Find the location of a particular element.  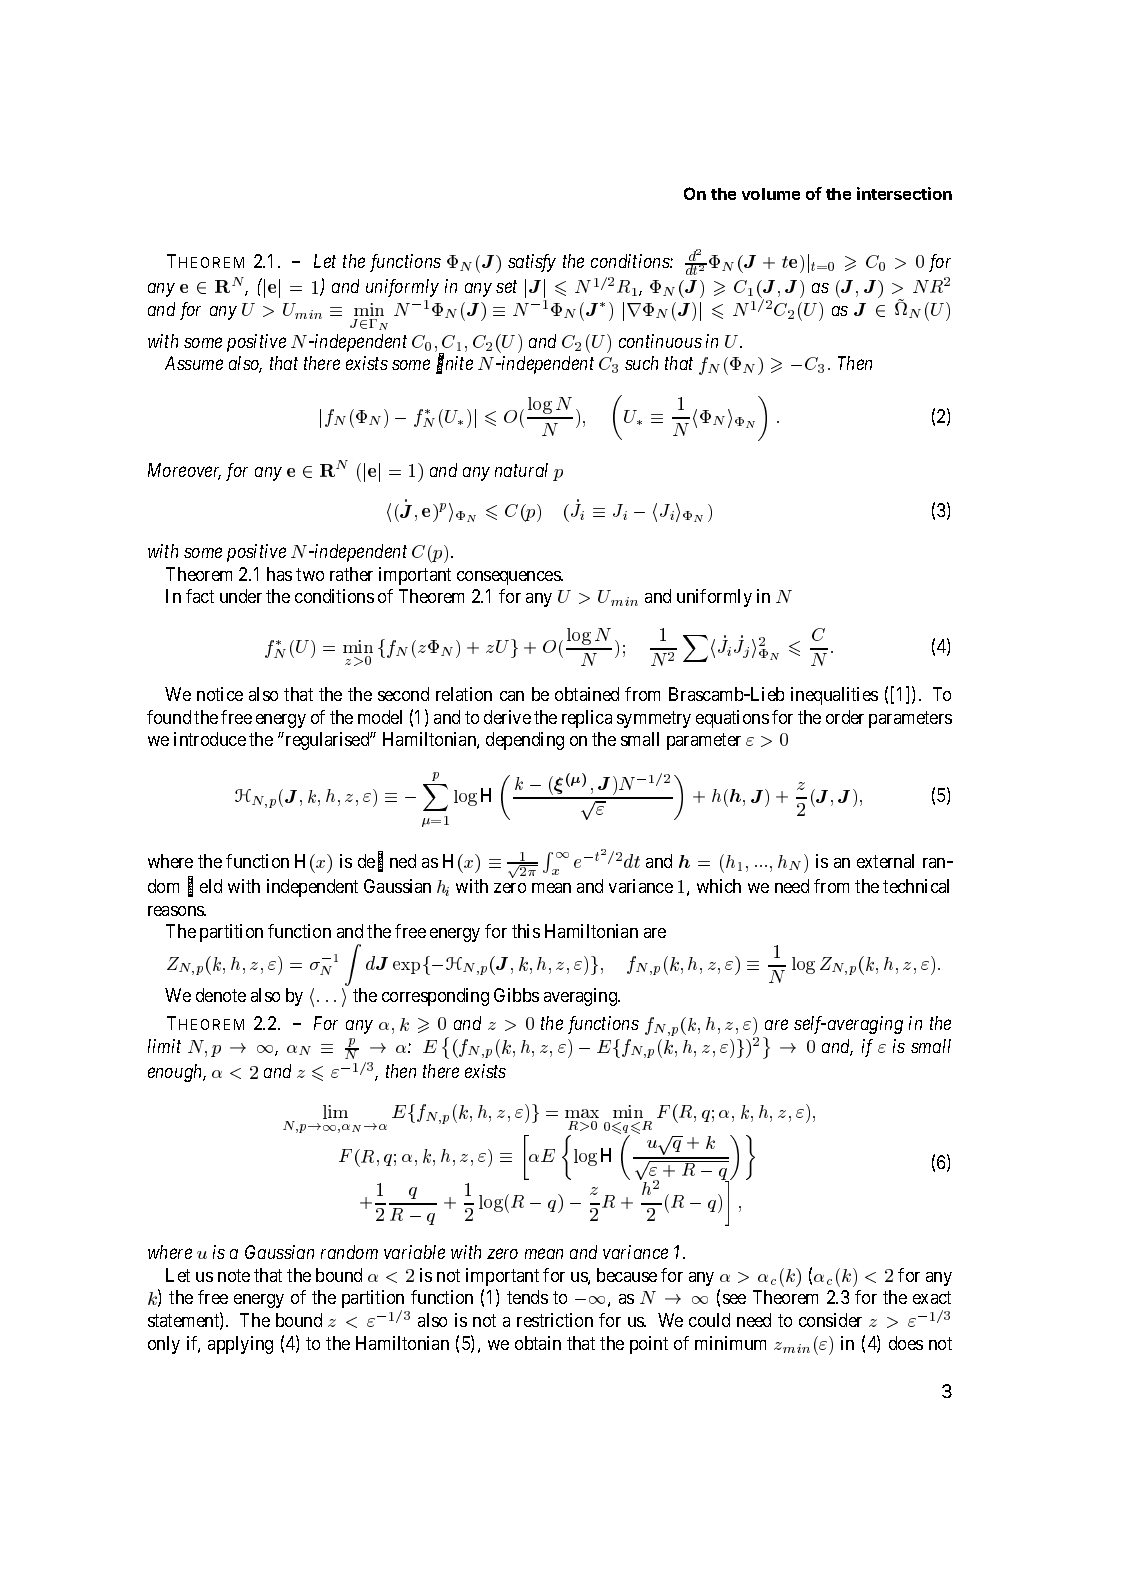

consider is located at coordinates (830, 1320).
